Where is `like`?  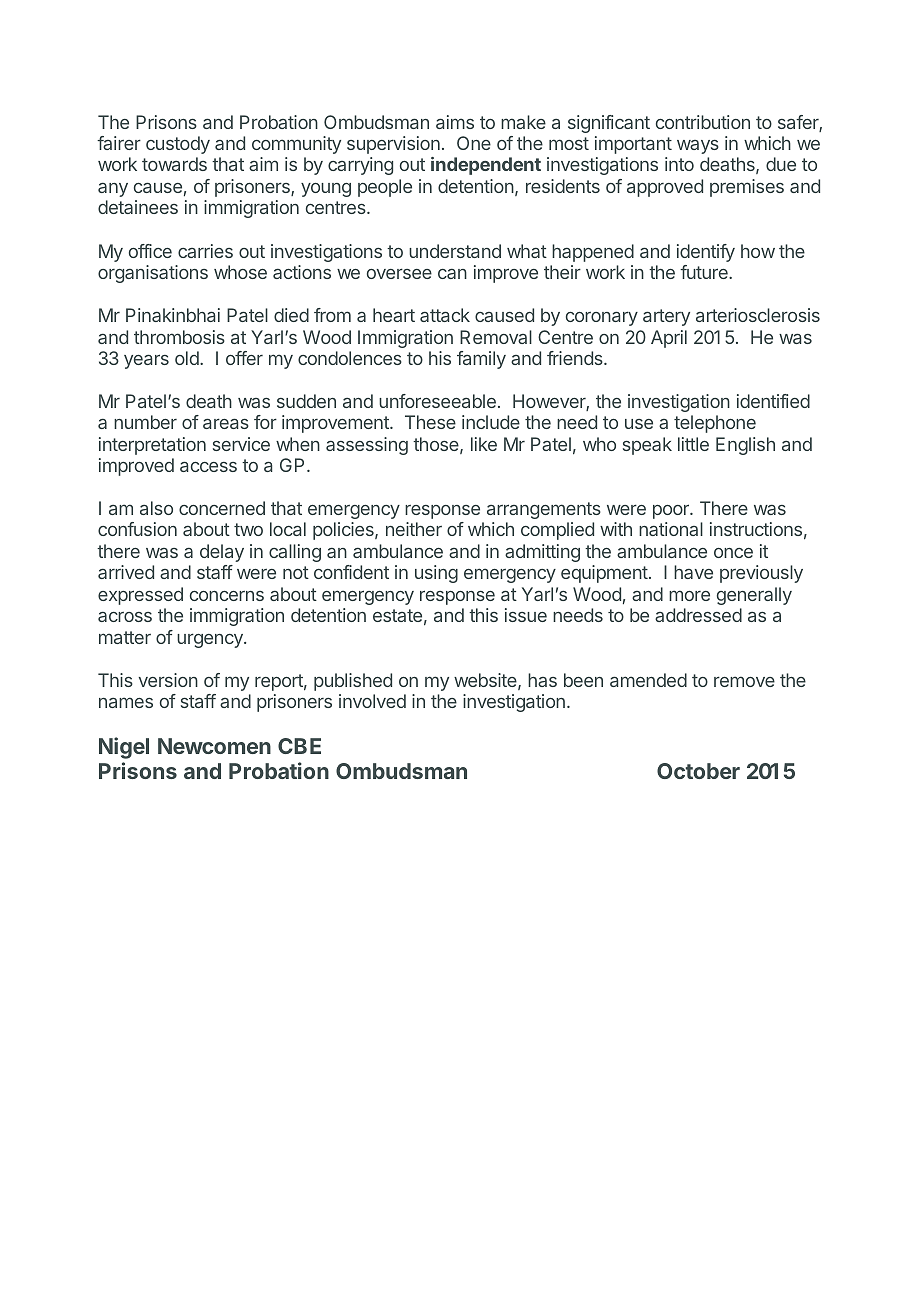
like is located at coordinates (484, 444).
